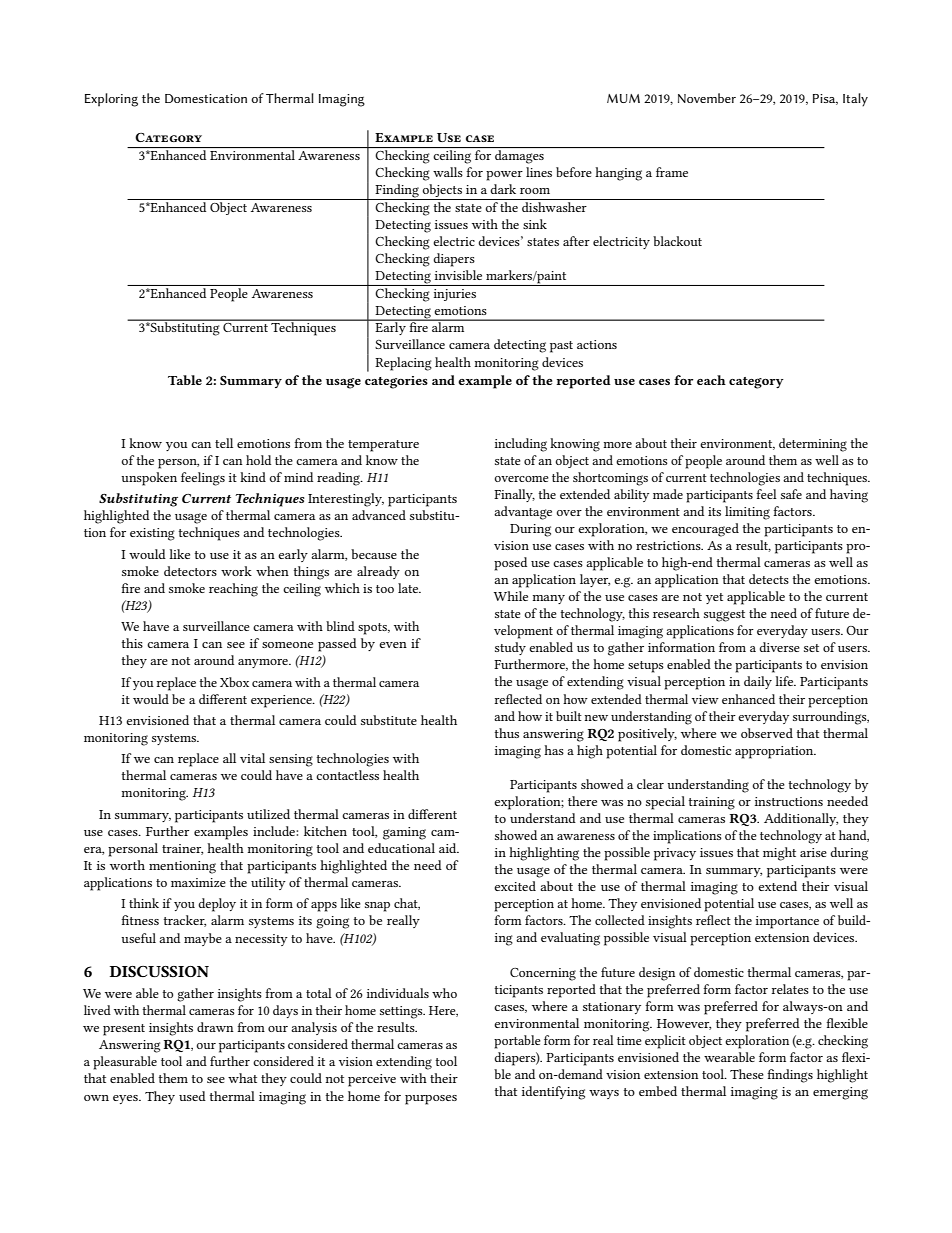 Image resolution: width=952 pixels, height=1233 pixels. What do you see at coordinates (707, 98) in the screenshot?
I see `November` at bounding box center [707, 98].
